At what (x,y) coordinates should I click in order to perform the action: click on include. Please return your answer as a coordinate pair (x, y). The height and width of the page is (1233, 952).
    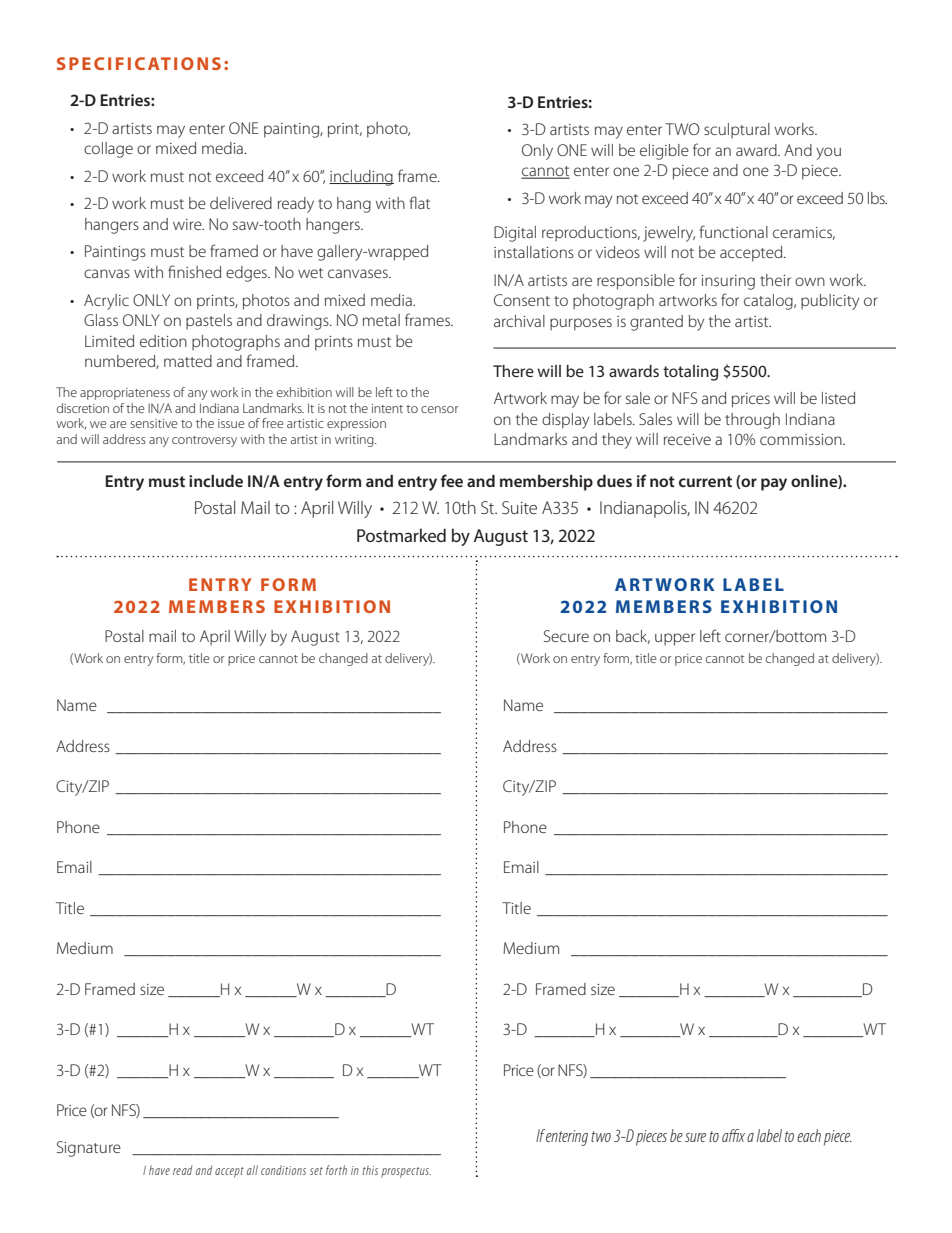
    Looking at the image, I should click on (216, 481).
